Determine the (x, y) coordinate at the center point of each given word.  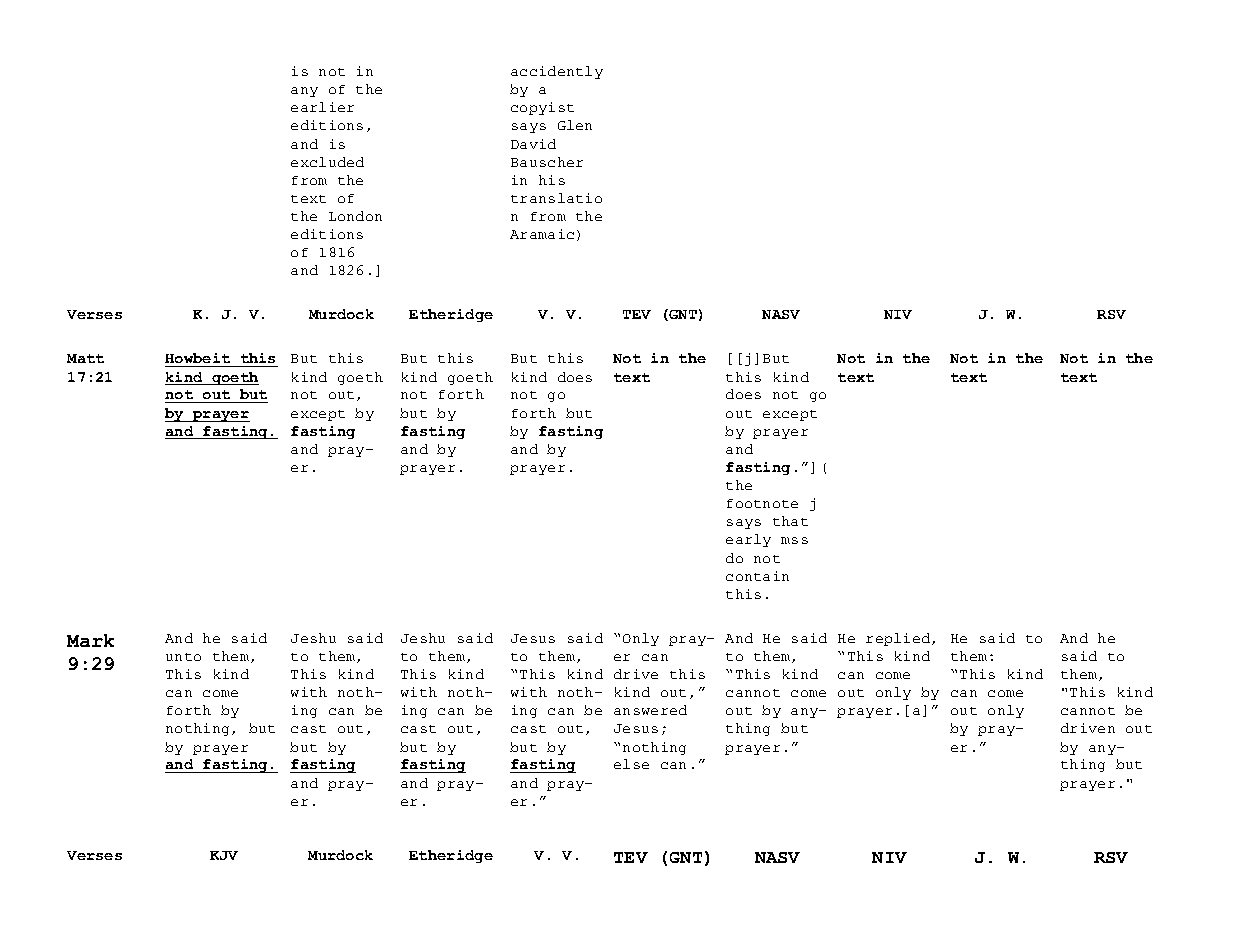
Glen (575, 125)
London (355, 216)
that (790, 521)
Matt (85, 358)
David (533, 144)
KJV (224, 855)
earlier (322, 107)
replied (899, 639)
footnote (762, 503)
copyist (542, 108)
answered (650, 710)
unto (183, 657)
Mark (90, 640)
